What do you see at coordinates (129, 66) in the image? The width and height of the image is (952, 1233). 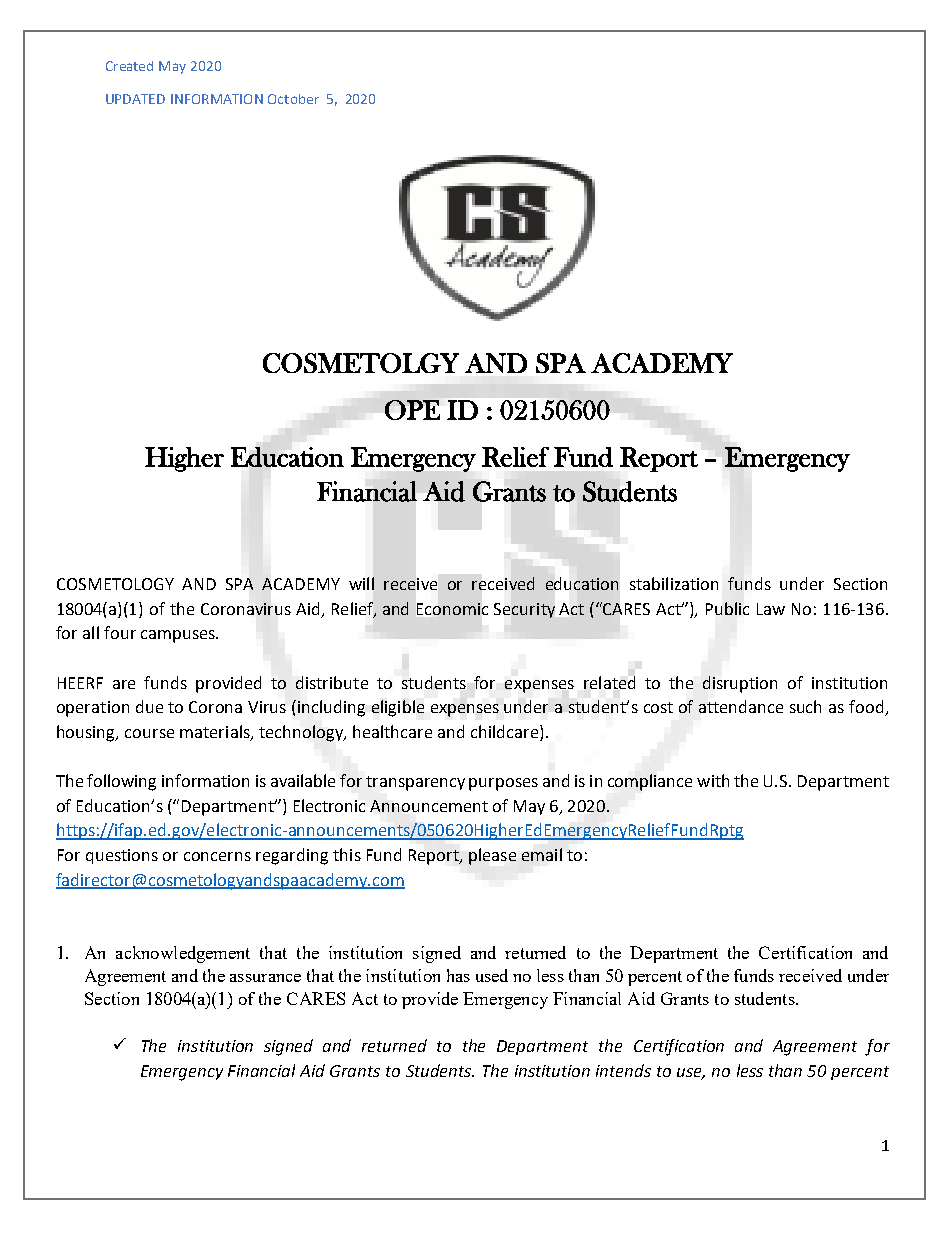 I see `Created` at bounding box center [129, 66].
